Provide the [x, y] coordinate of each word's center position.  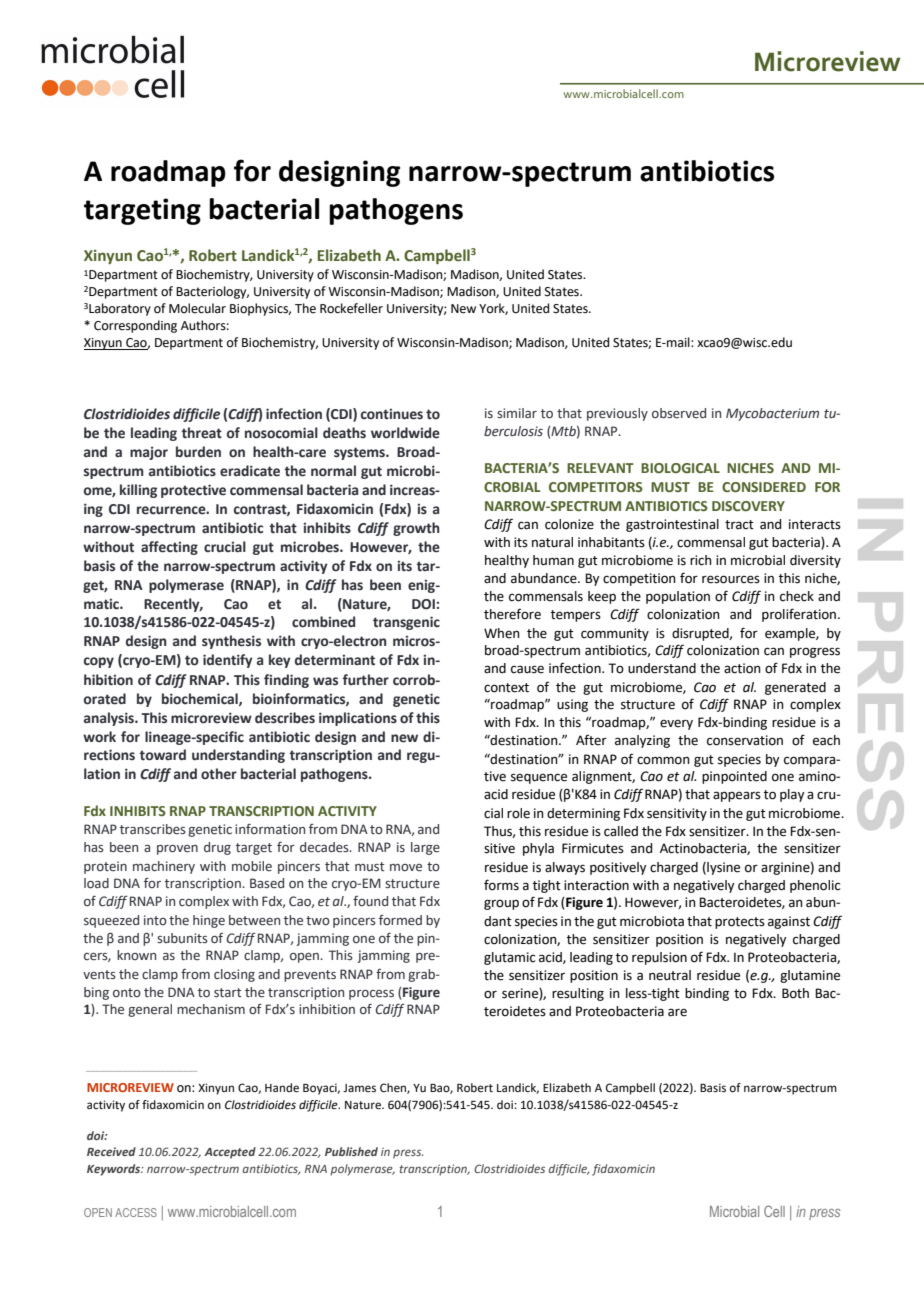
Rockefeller [351, 308]
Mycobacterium [772, 414]
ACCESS [136, 1212]
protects [740, 923]
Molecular [197, 308]
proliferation [800, 615]
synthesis [231, 642]
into [155, 920]
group [501, 905]
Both [795, 993]
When [502, 633]
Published [351, 1151]
